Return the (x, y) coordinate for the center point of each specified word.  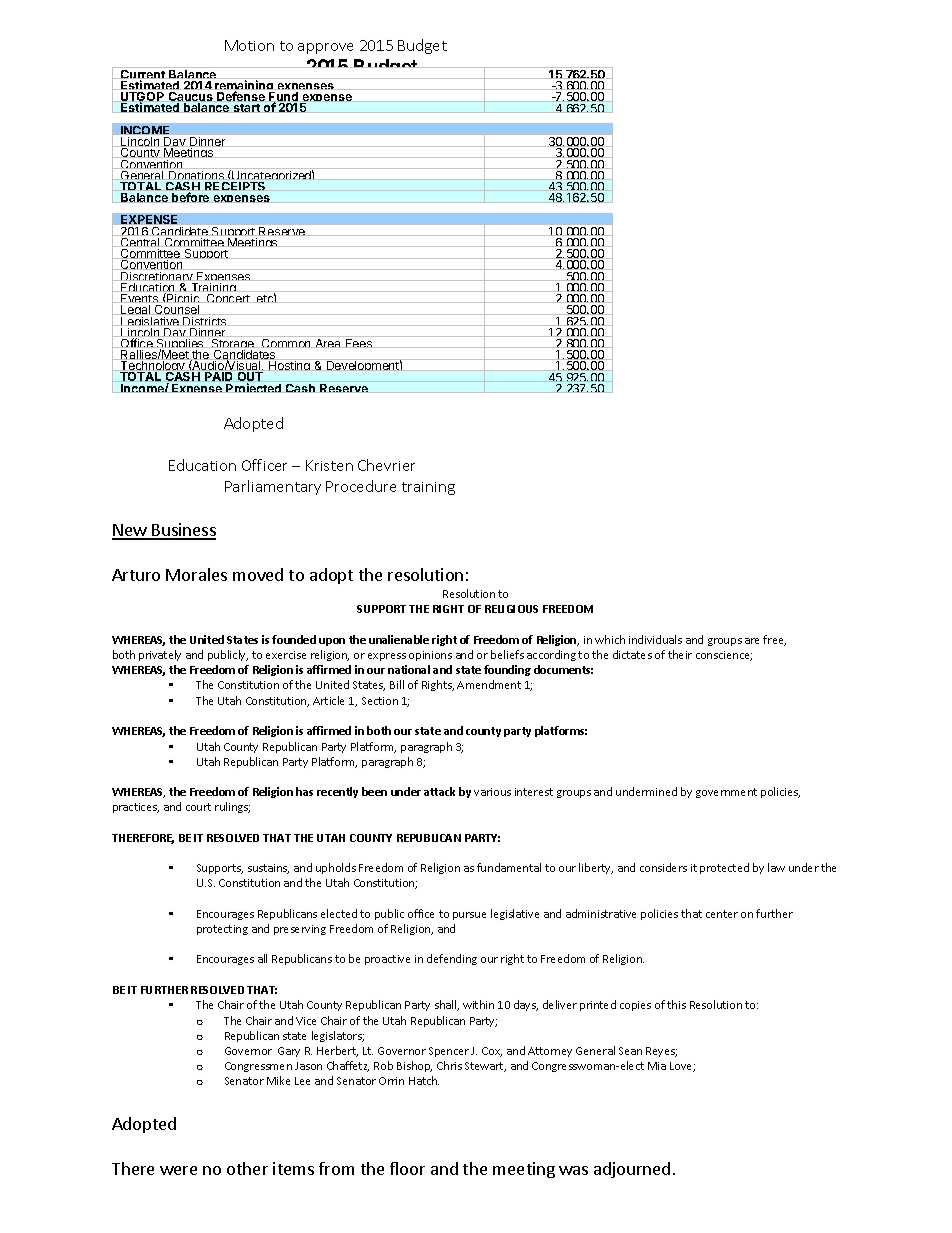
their (680, 654)
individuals (655, 639)
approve (325, 48)
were (178, 1170)
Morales (196, 574)
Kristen (329, 465)
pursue (469, 916)
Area (328, 343)
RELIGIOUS (511, 609)
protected (724, 868)
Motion (249, 45)
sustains (268, 869)
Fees (359, 343)
